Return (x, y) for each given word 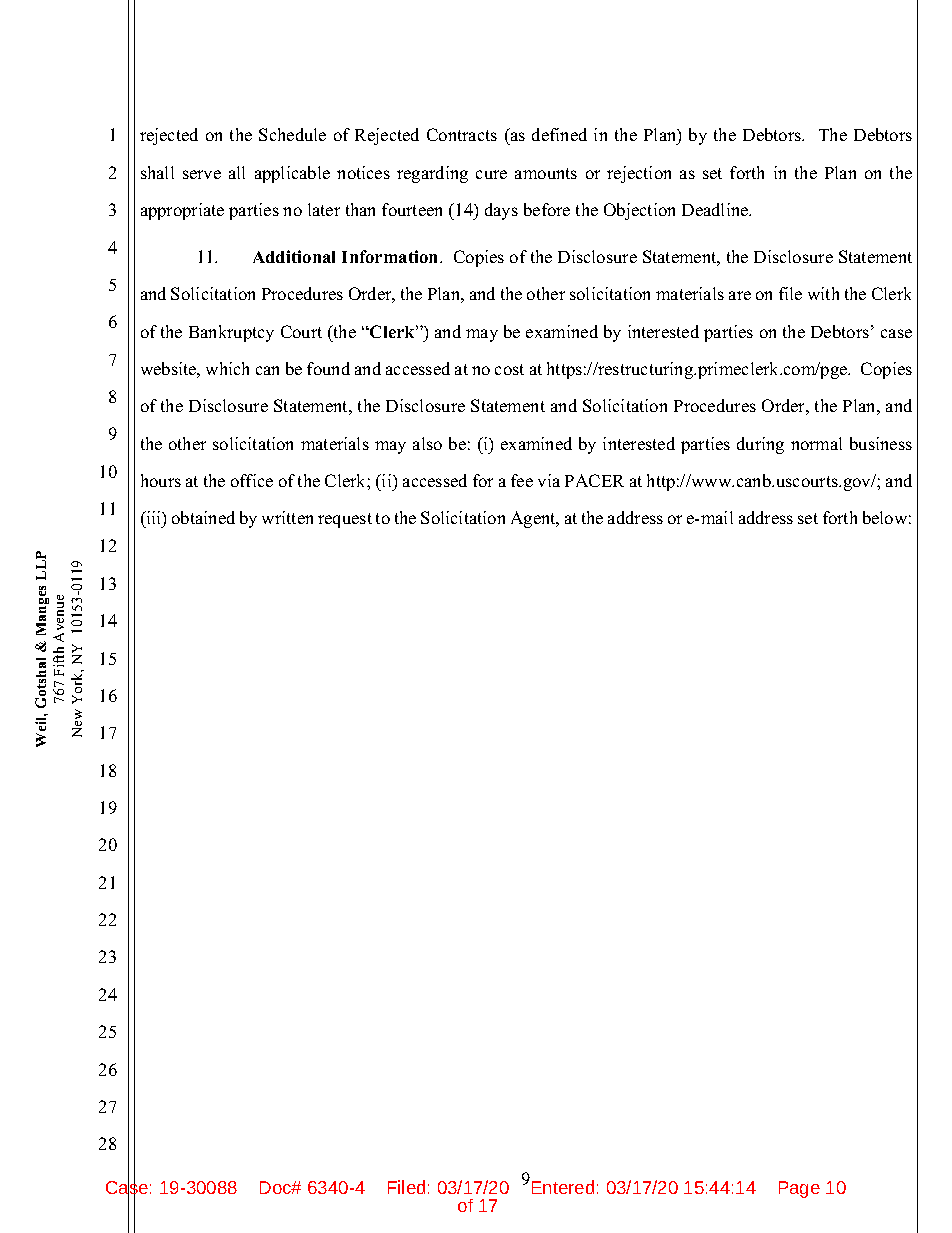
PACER (594, 480)
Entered (563, 1187)
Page (799, 1189)
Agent (534, 519)
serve (202, 174)
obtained (203, 517)
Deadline (716, 209)
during (760, 445)
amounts (546, 173)
